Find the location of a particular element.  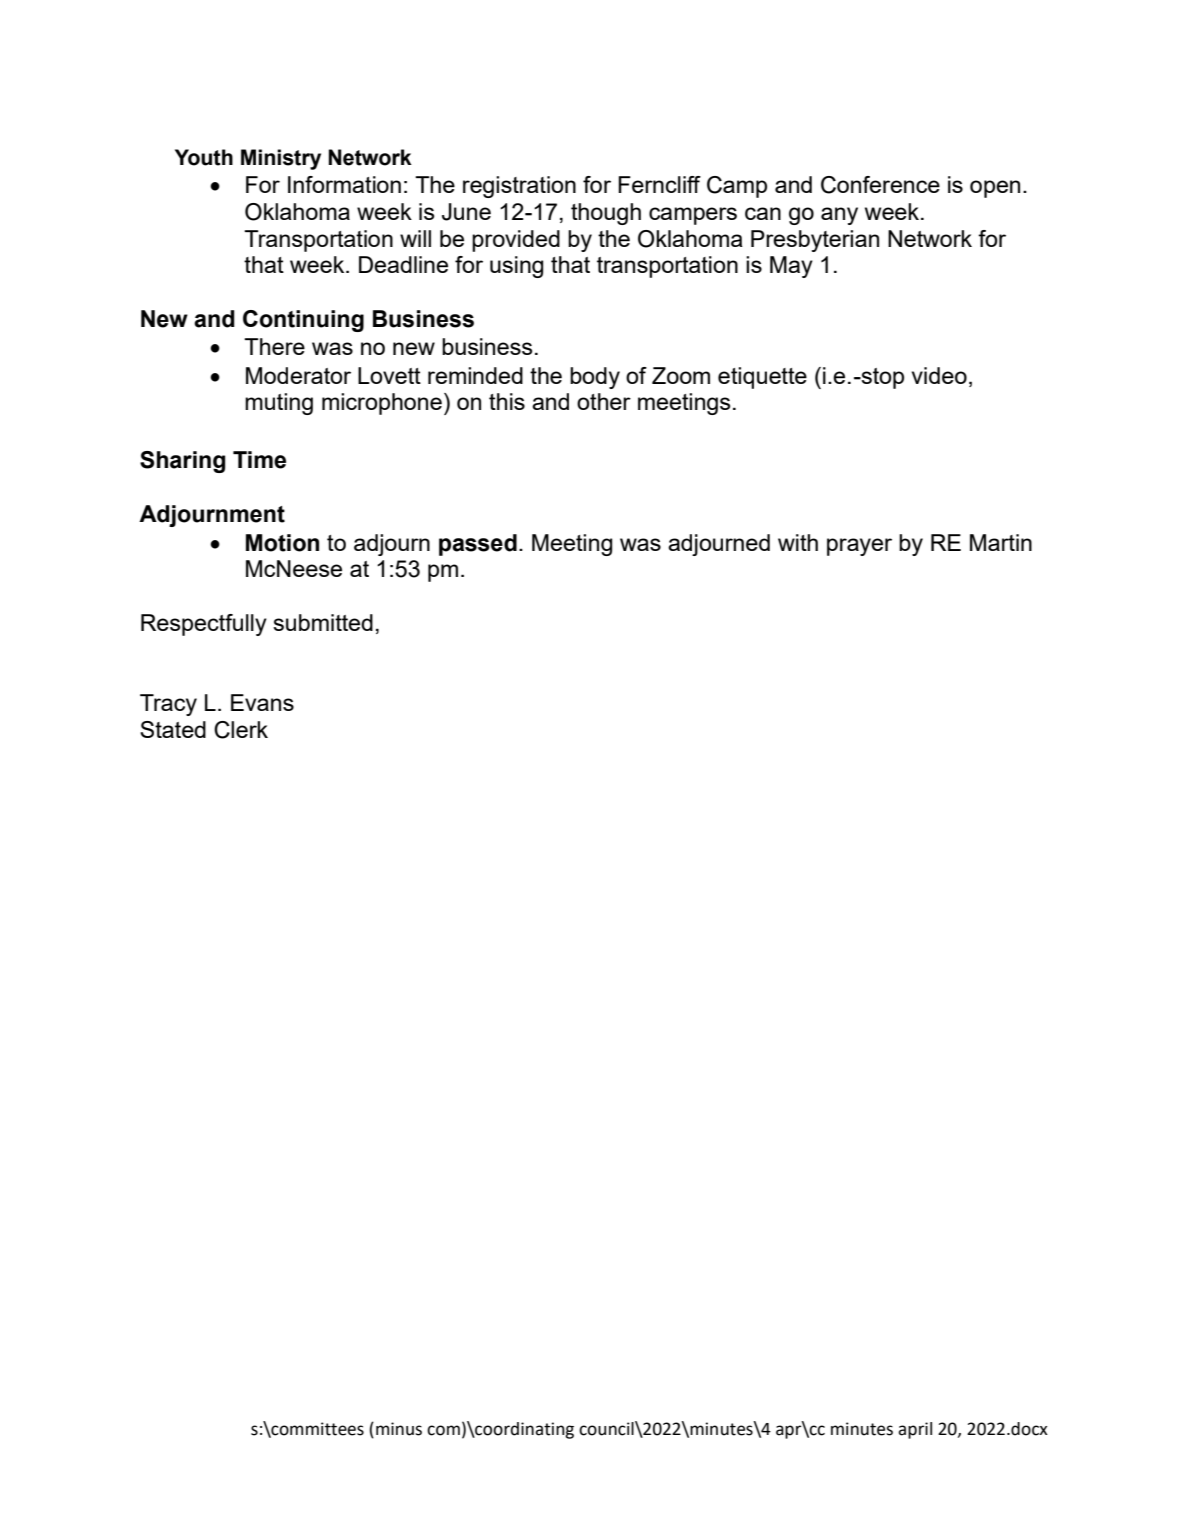

with is located at coordinates (798, 542).
